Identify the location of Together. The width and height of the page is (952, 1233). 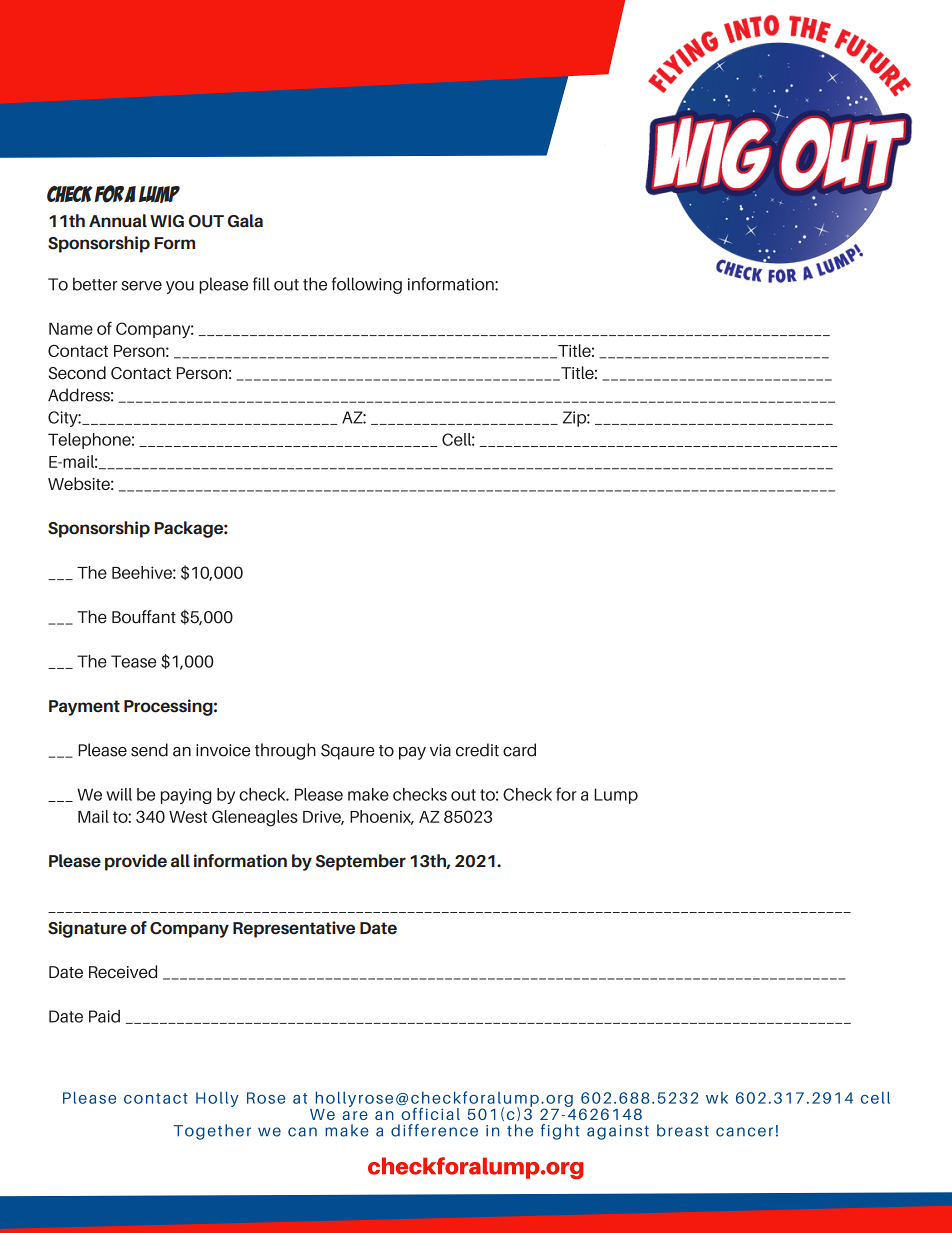
(212, 1132).
